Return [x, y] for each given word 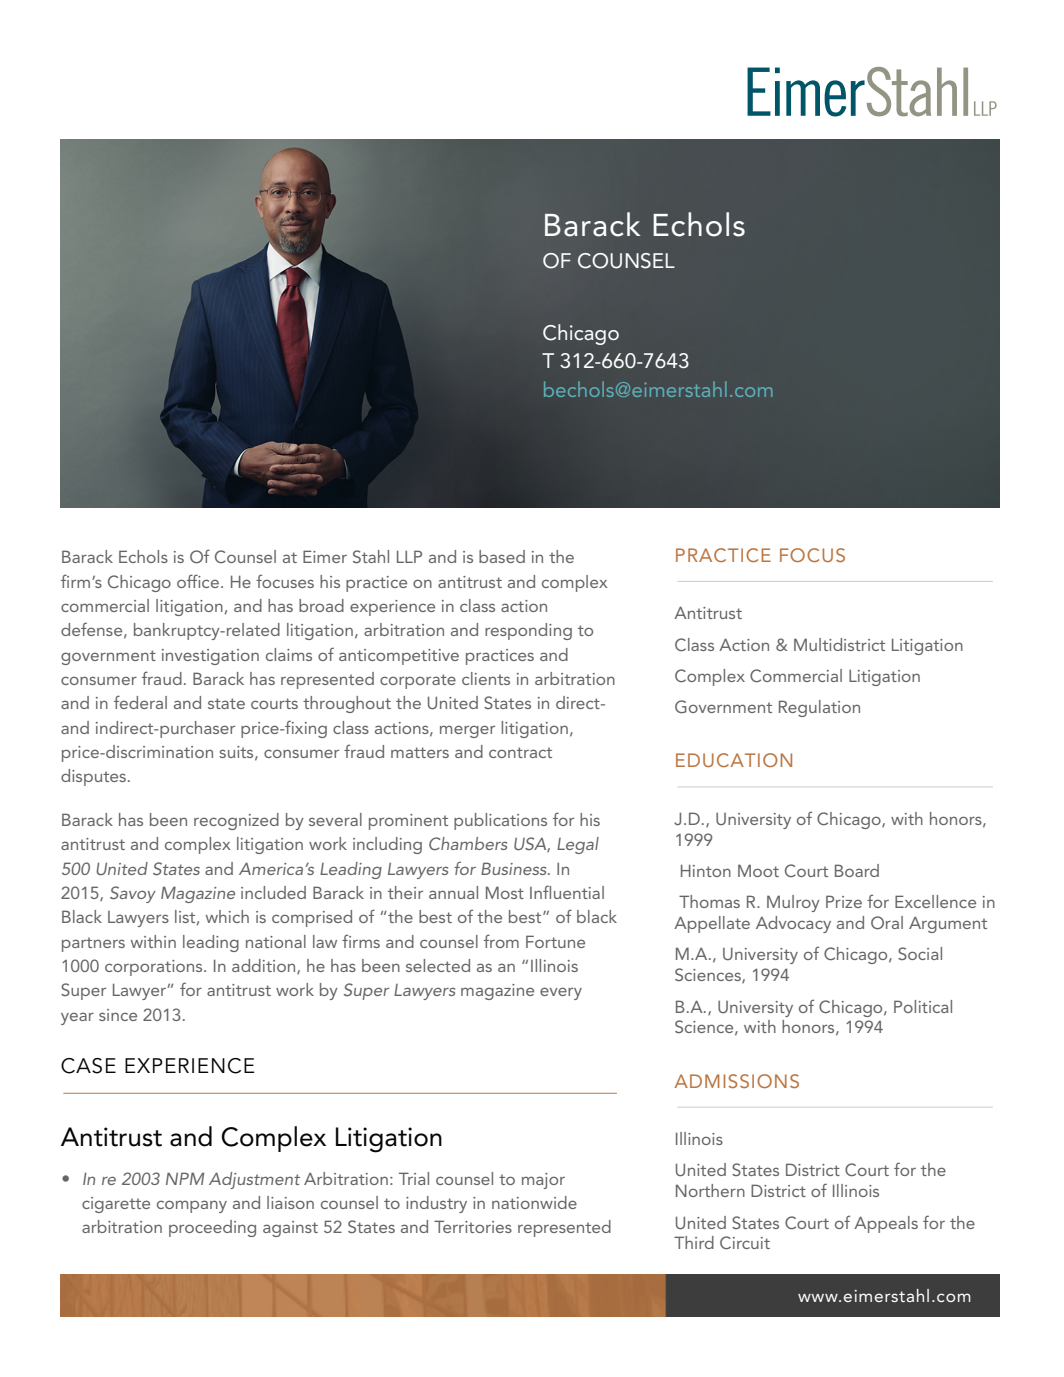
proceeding [212, 1228]
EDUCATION [734, 760]
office [198, 581]
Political [923, 1006]
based [502, 556]
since [118, 1015]
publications [500, 821]
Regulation [819, 708]
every [561, 993]
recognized [236, 821]
